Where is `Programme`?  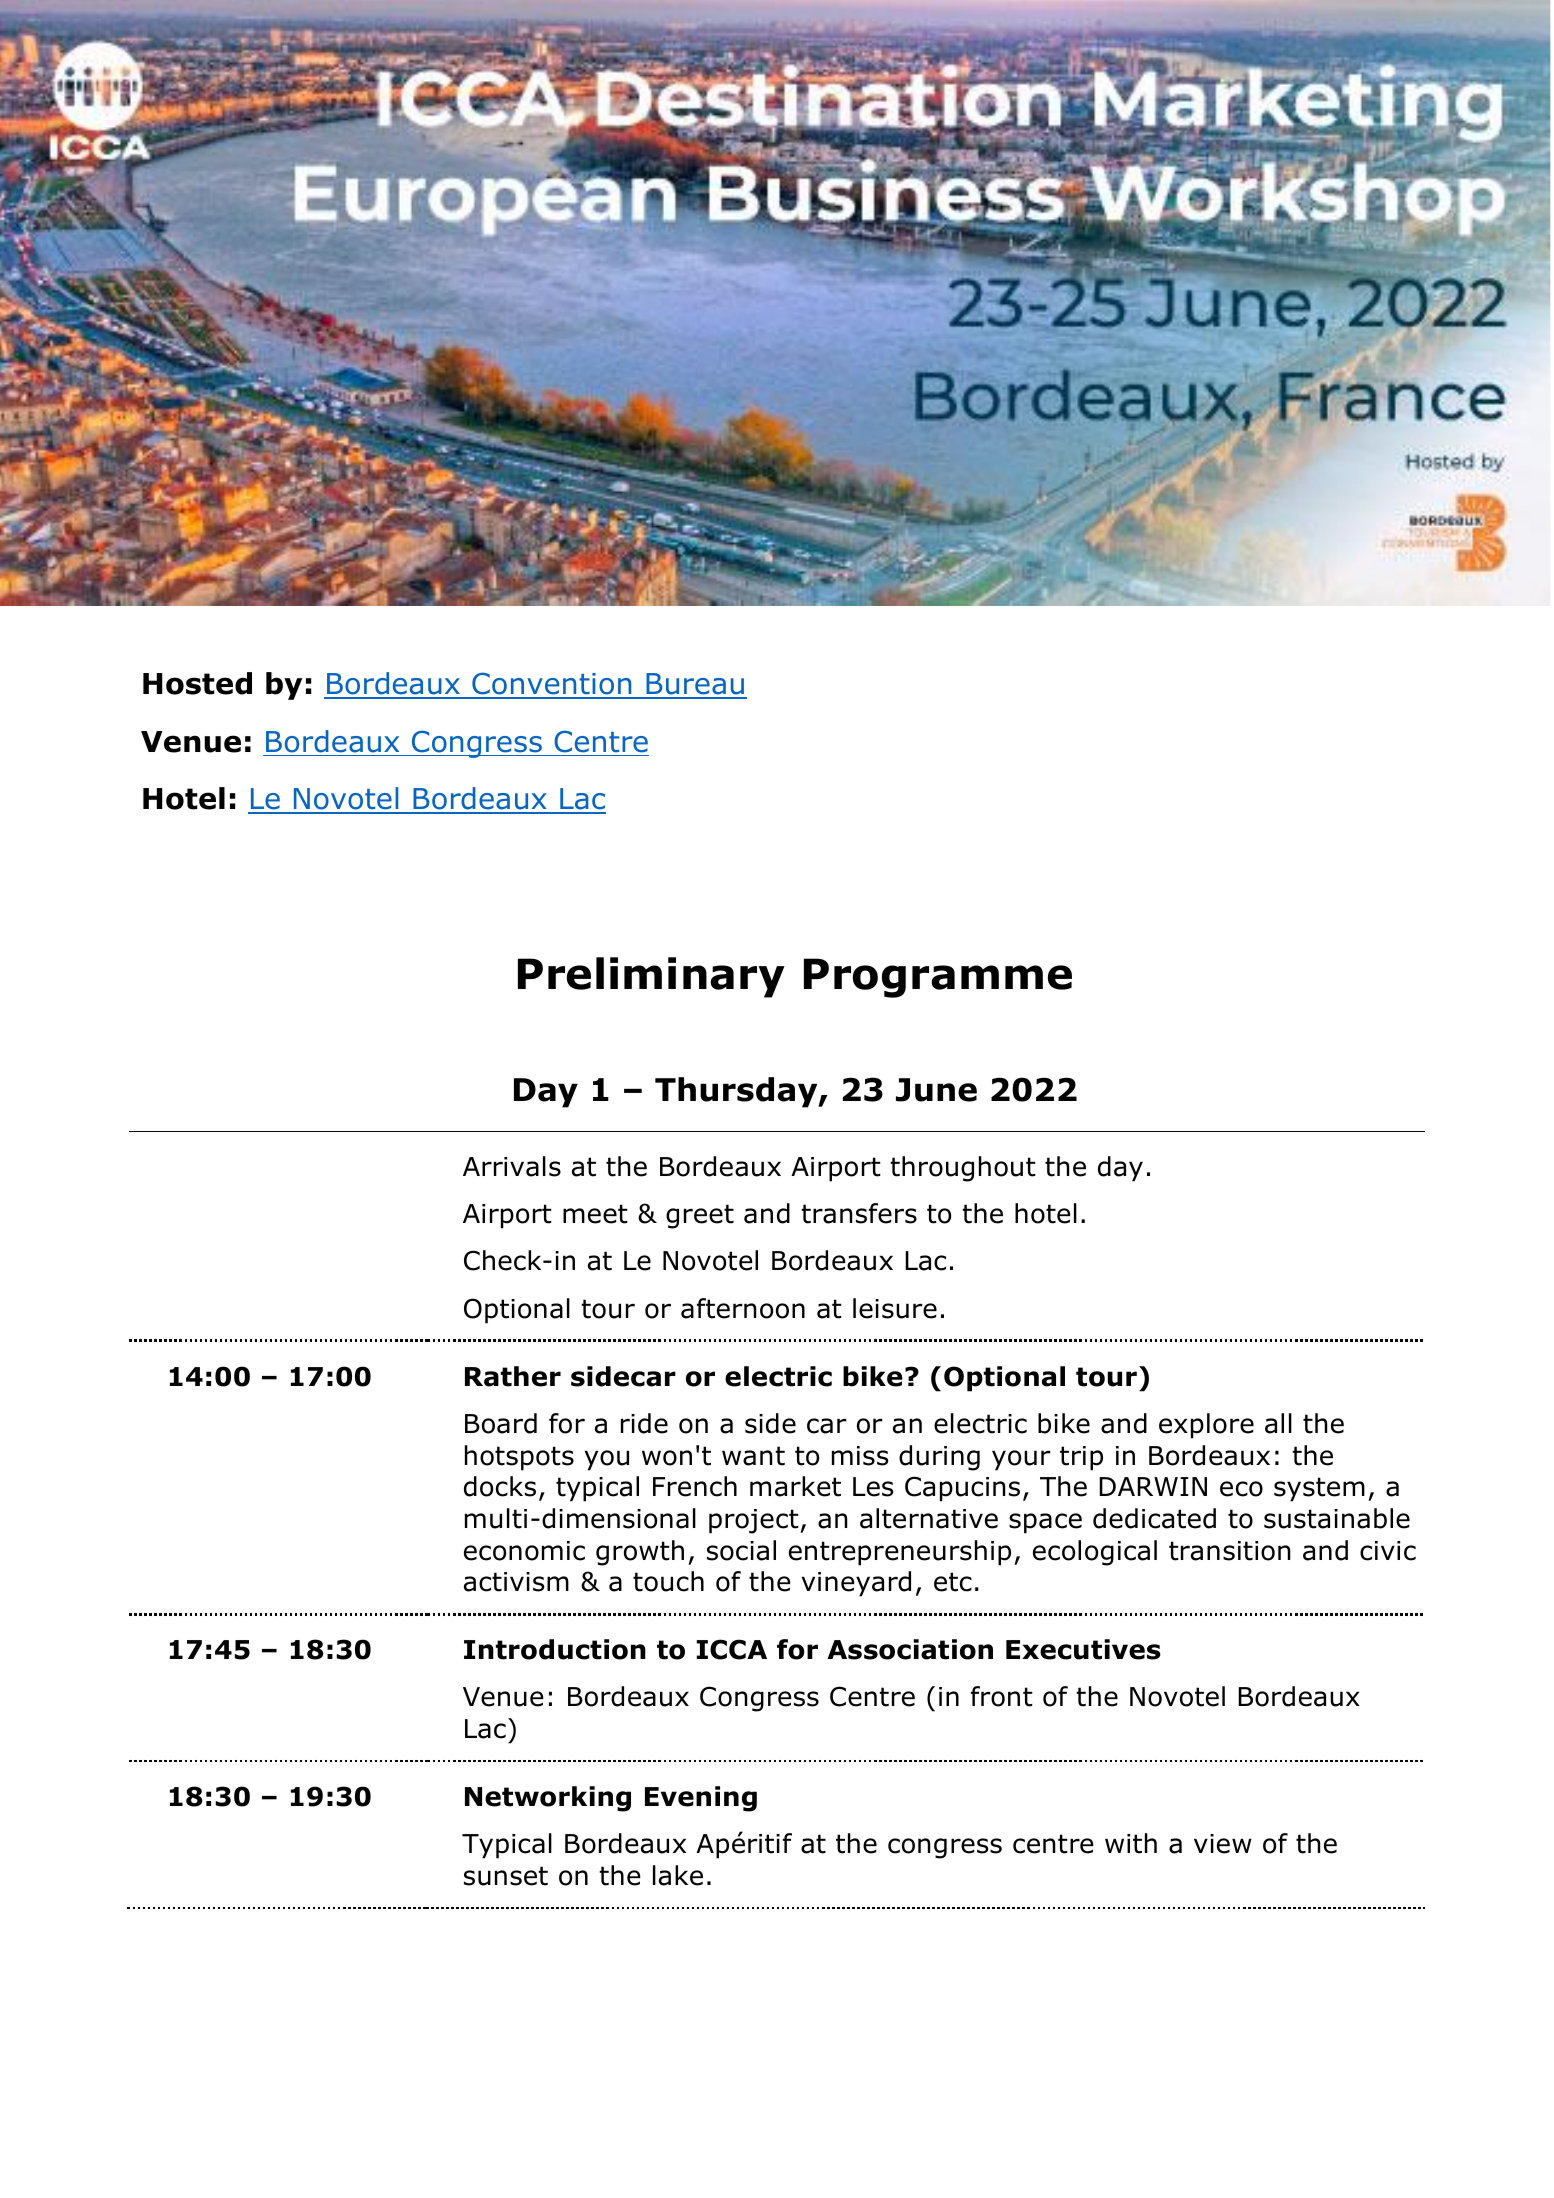 Programme is located at coordinates (938, 978).
